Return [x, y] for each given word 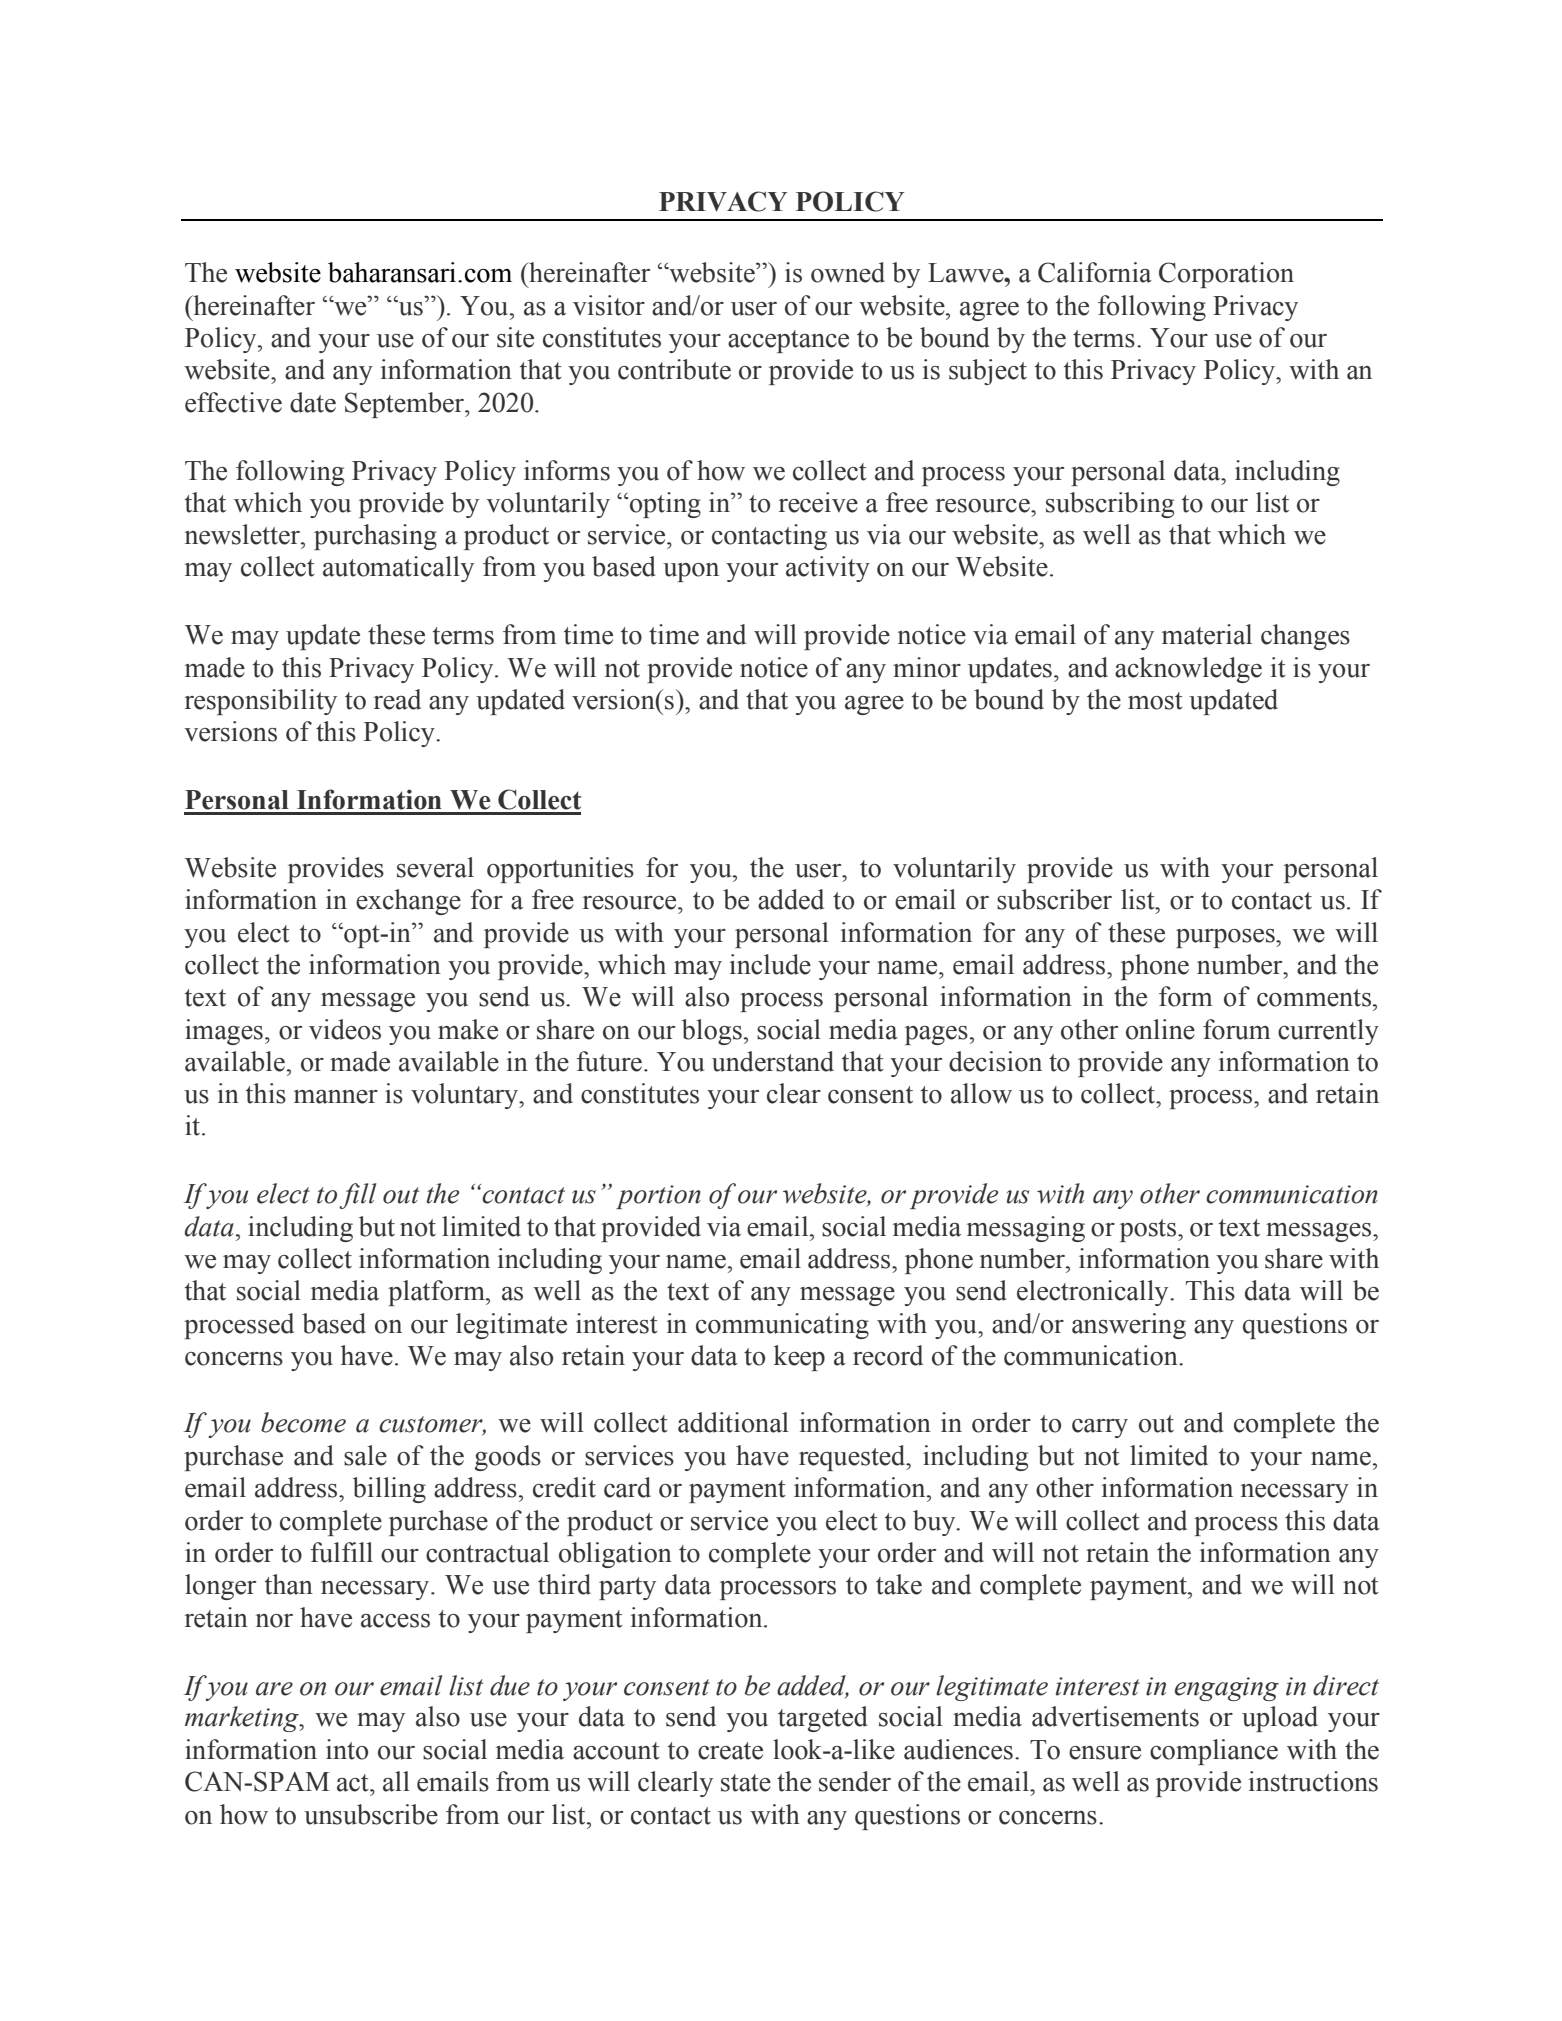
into [347, 1749]
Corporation [1226, 275]
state [746, 1783]
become [303, 1422]
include [770, 964]
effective [233, 402]
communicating [782, 1326]
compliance [1214, 1752]
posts [1149, 1230]
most [1155, 701]
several [435, 867]
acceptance [788, 341]
